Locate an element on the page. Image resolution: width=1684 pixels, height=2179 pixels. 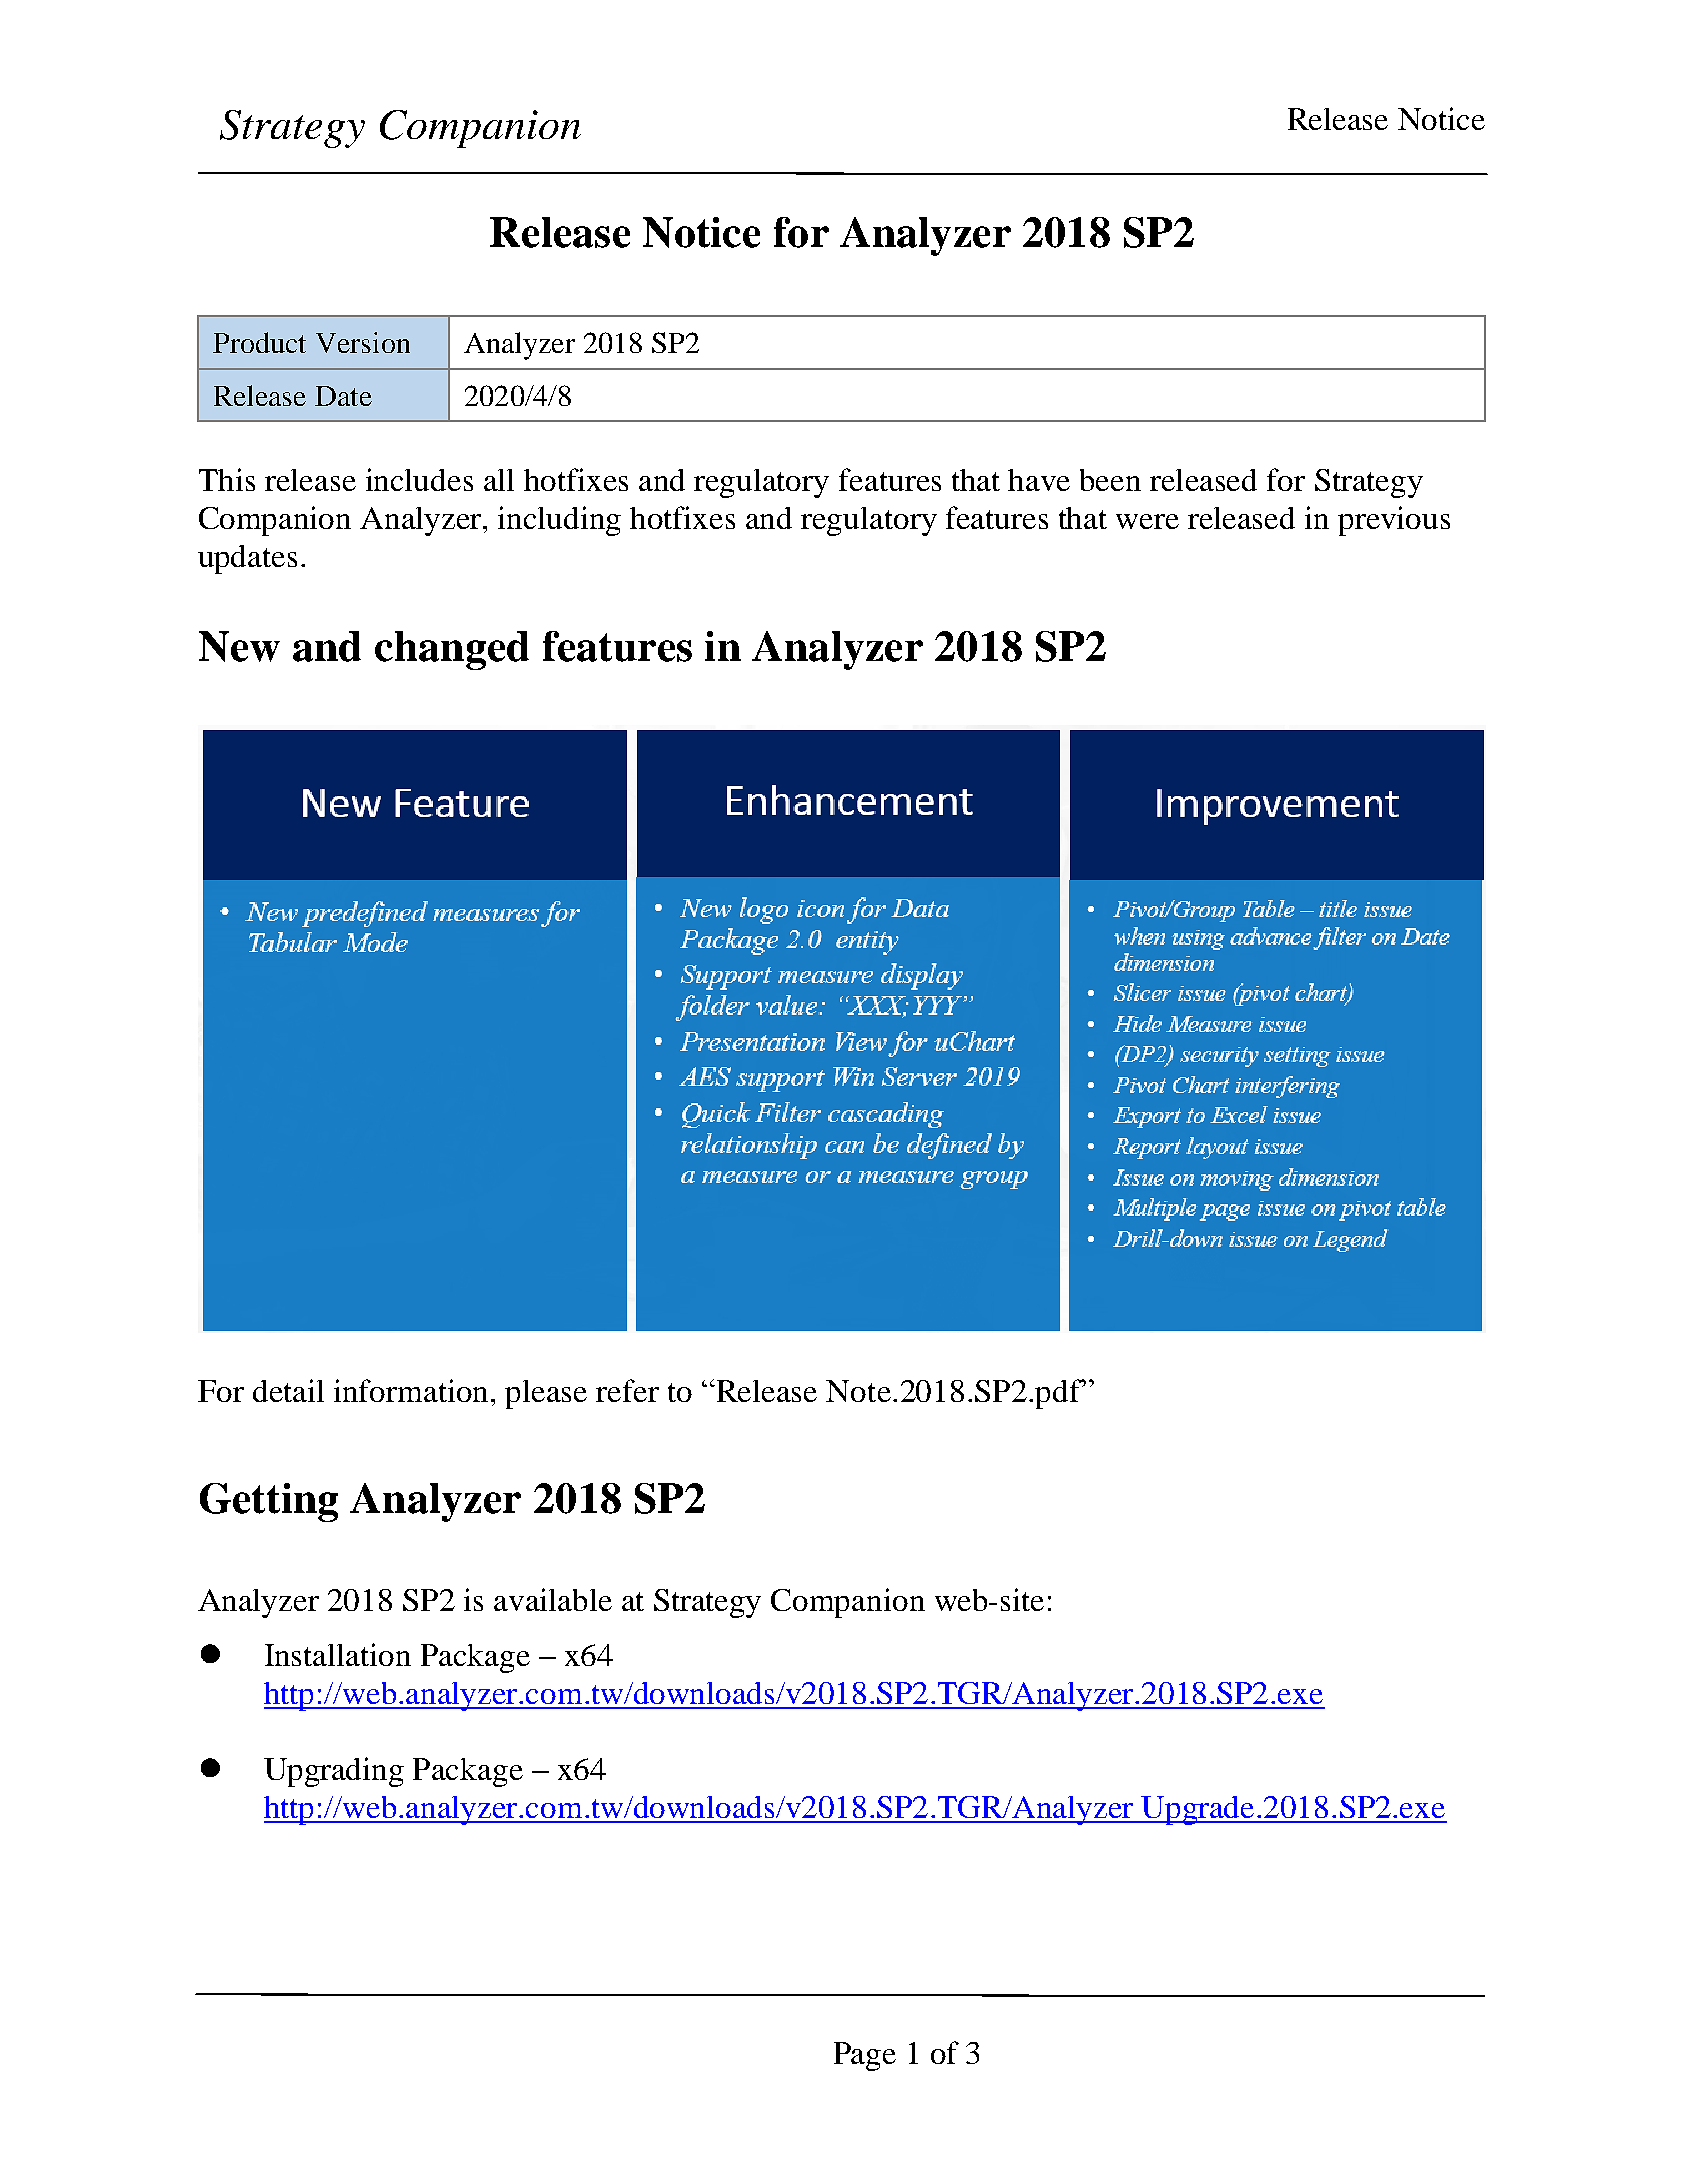
Version is located at coordinates (363, 342).
